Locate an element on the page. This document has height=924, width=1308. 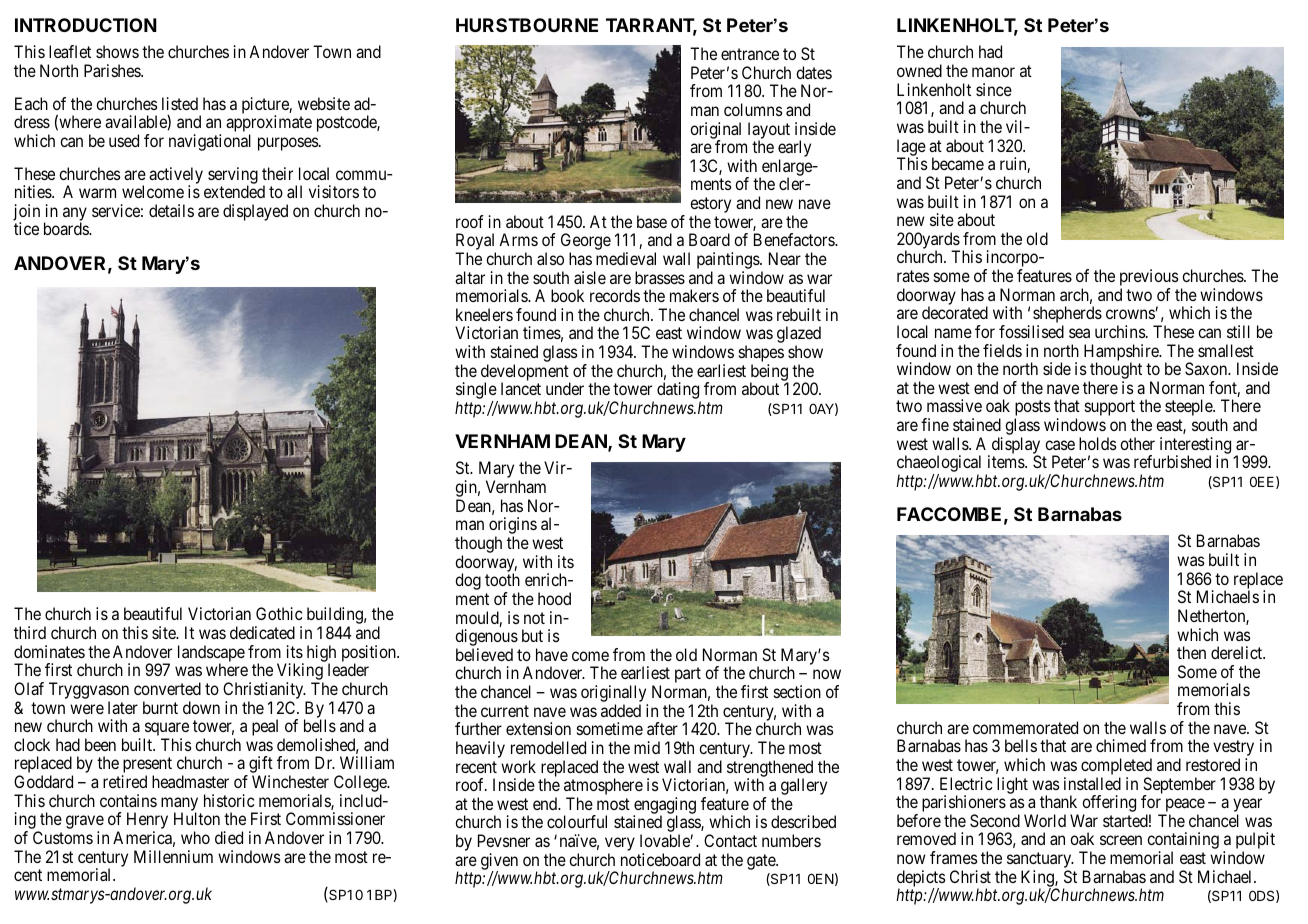
hood is located at coordinates (554, 598).
